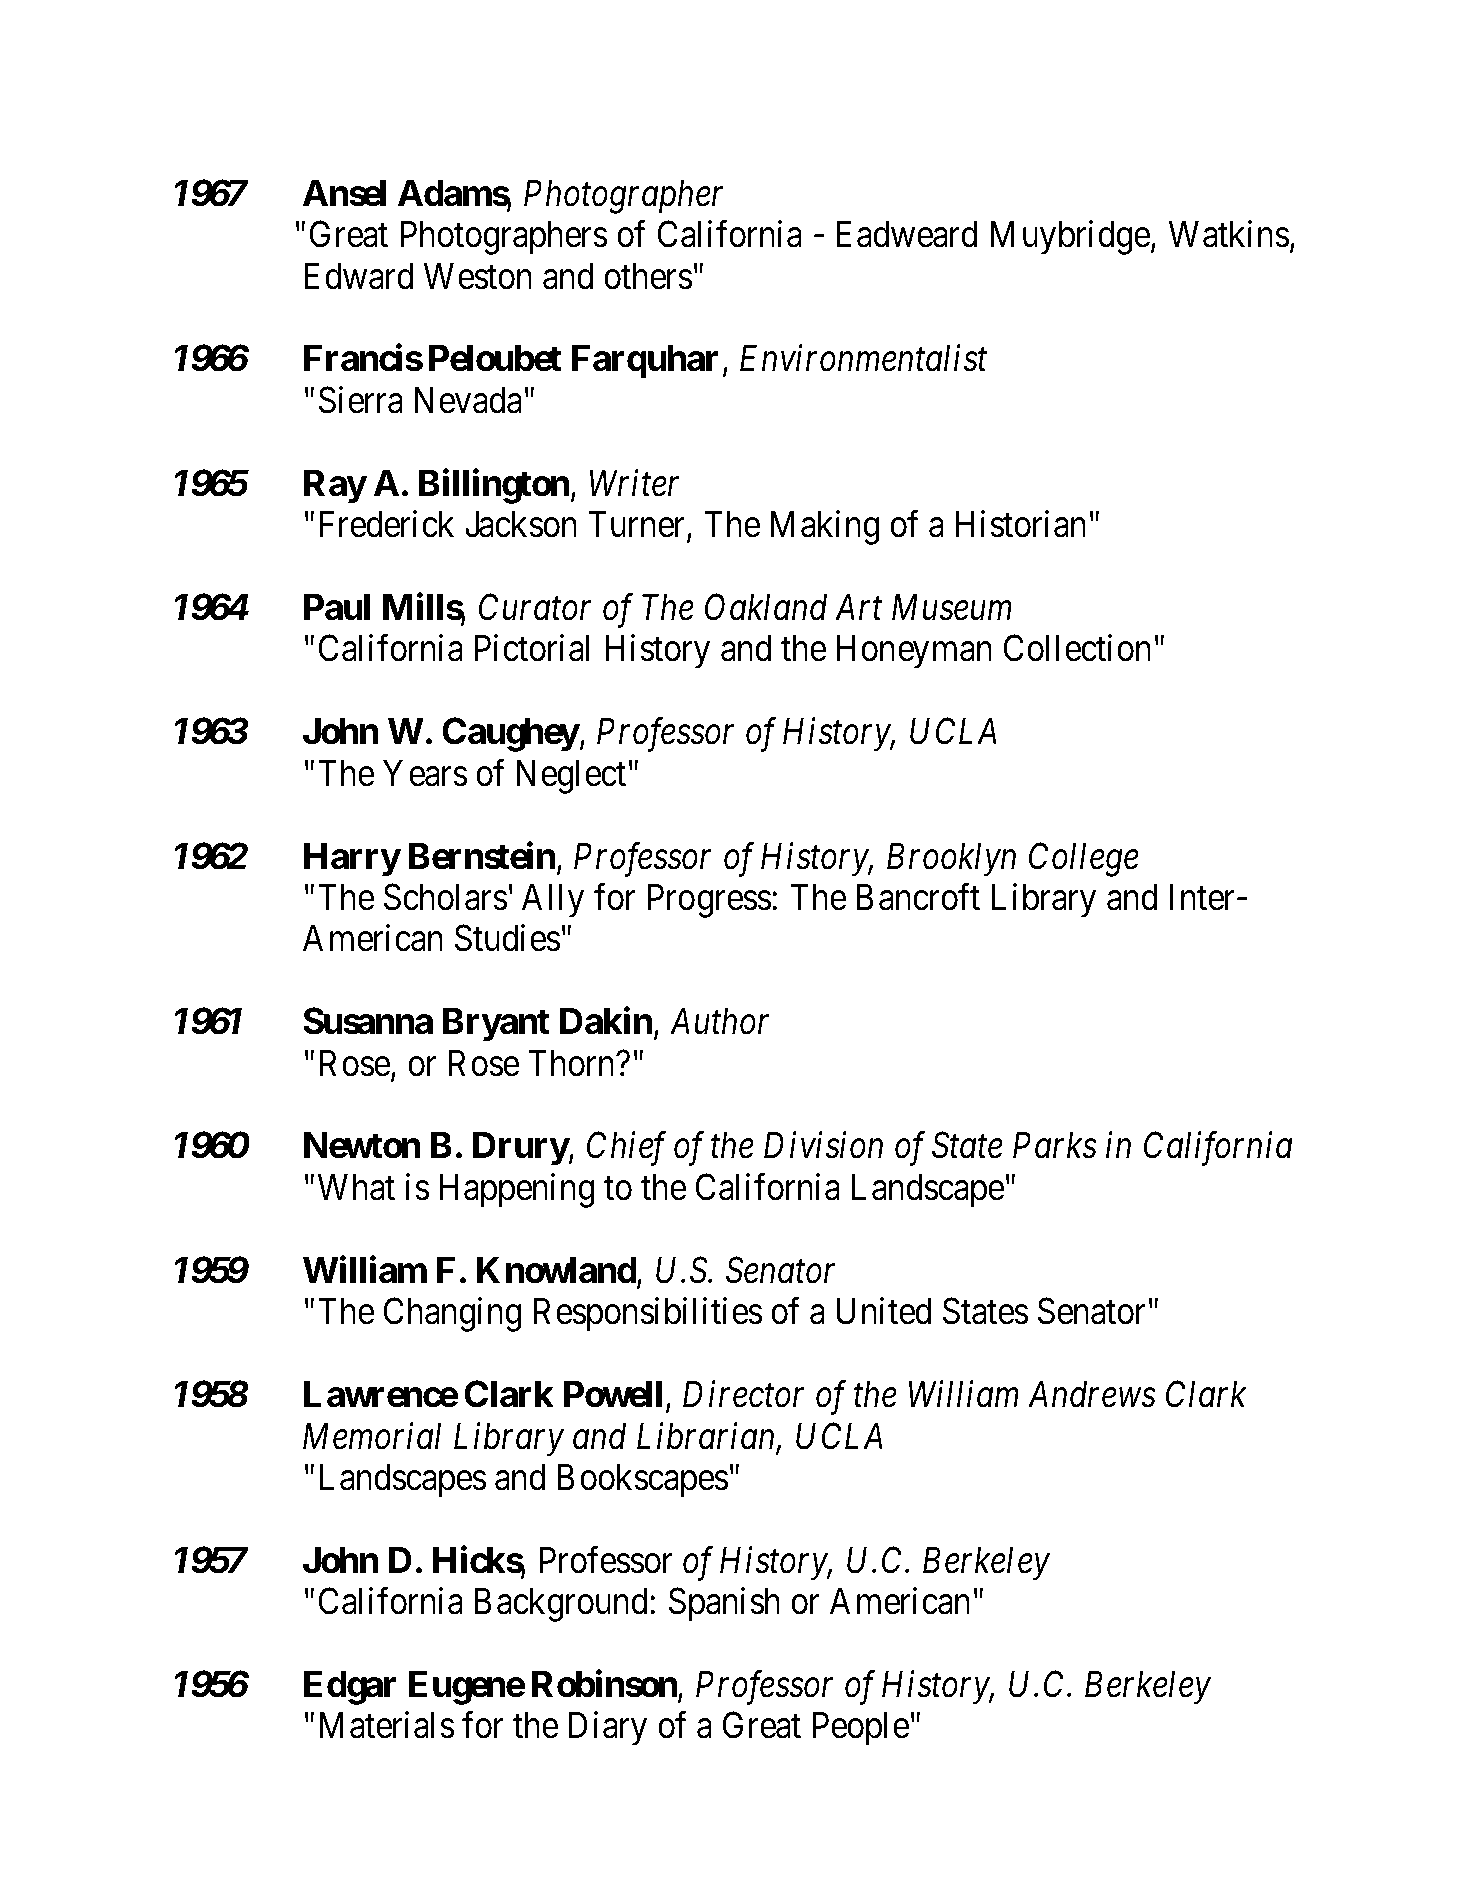 The height and width of the screenshot is (1902, 1470). What do you see at coordinates (648, 1315) in the screenshot?
I see `Responsibilities` at bounding box center [648, 1315].
